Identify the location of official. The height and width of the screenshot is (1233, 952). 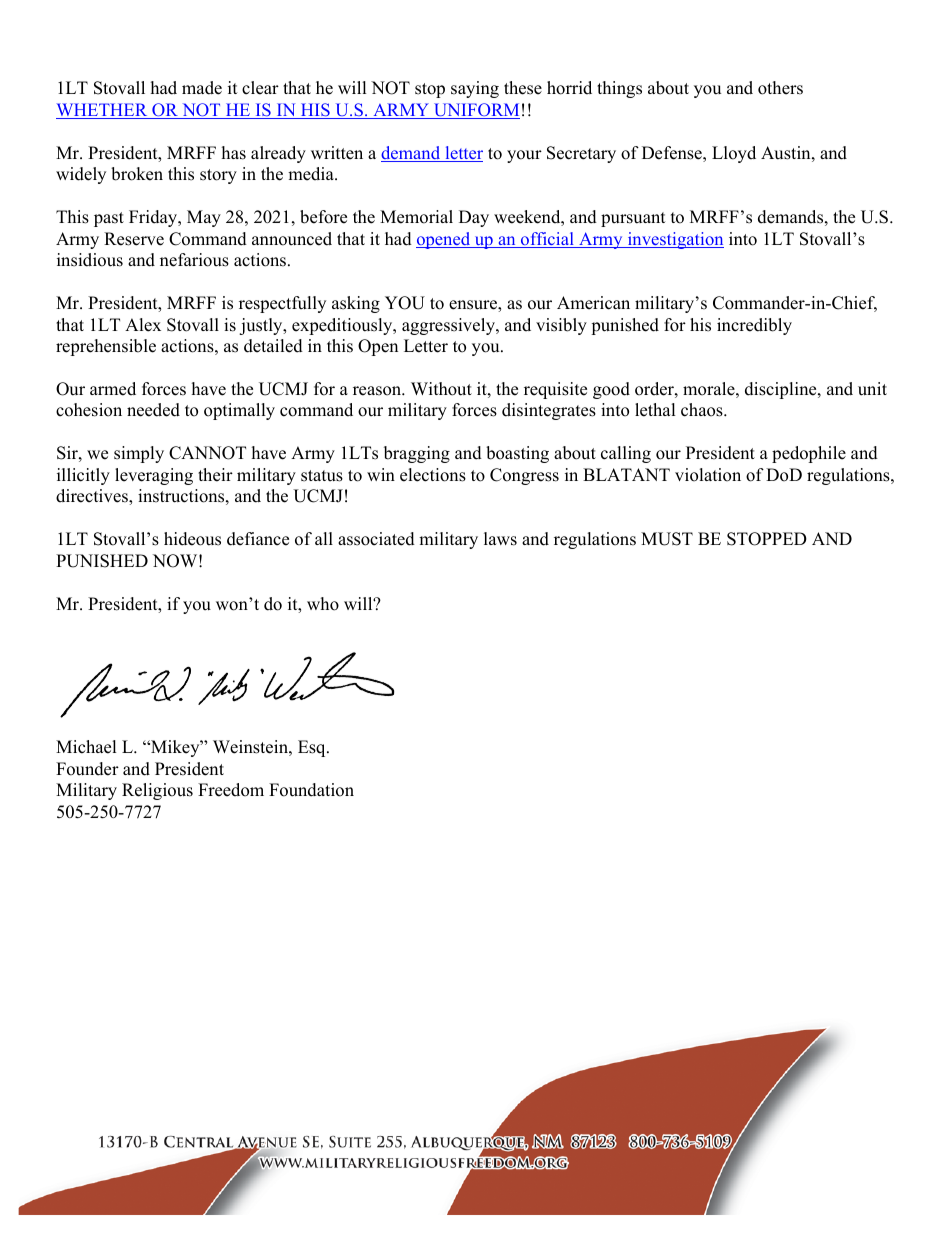
(547, 240).
